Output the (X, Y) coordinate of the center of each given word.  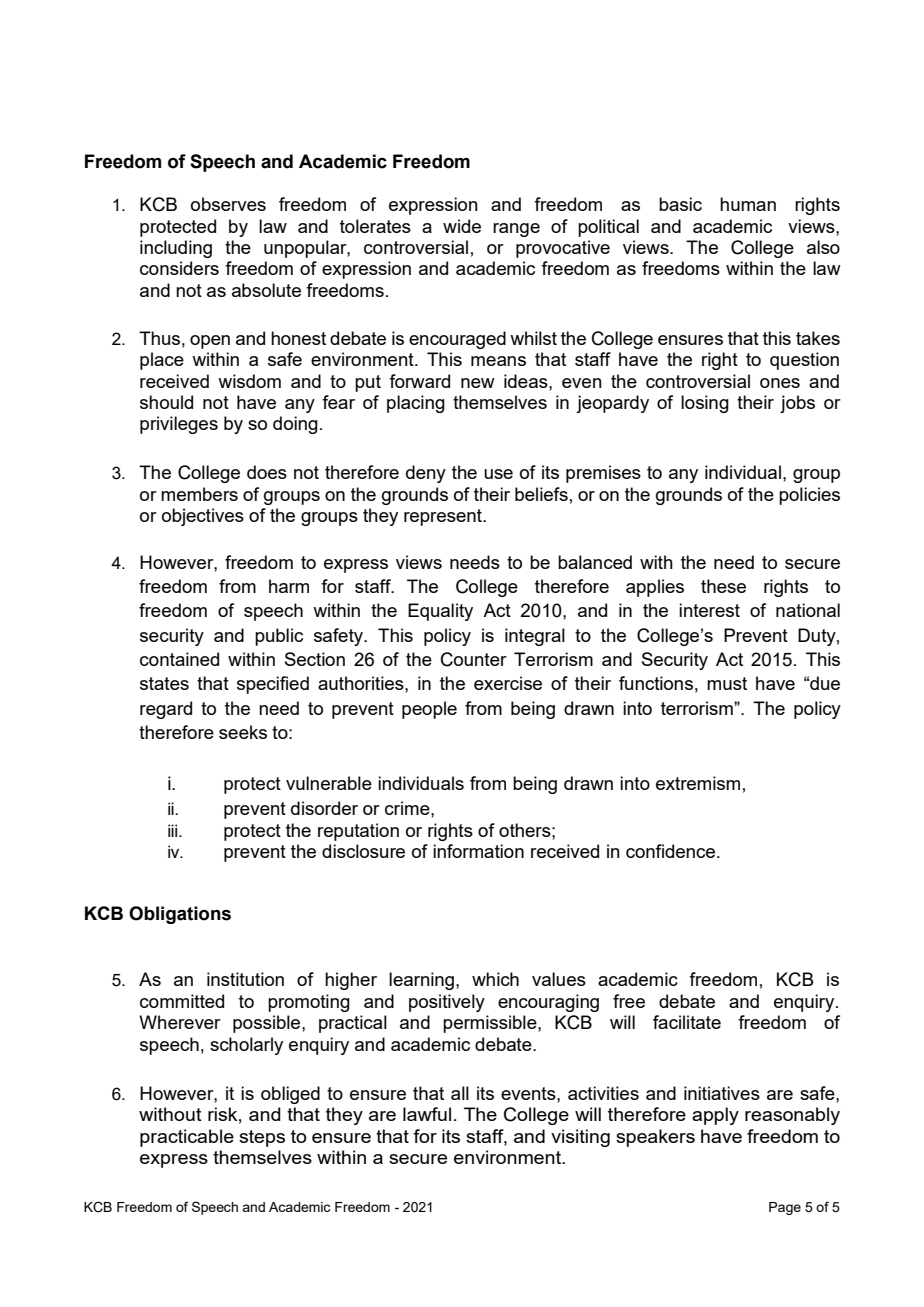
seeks (243, 732)
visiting (580, 1138)
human (748, 204)
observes (228, 204)
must (727, 683)
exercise (508, 683)
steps (262, 1138)
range (516, 230)
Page (785, 1208)
